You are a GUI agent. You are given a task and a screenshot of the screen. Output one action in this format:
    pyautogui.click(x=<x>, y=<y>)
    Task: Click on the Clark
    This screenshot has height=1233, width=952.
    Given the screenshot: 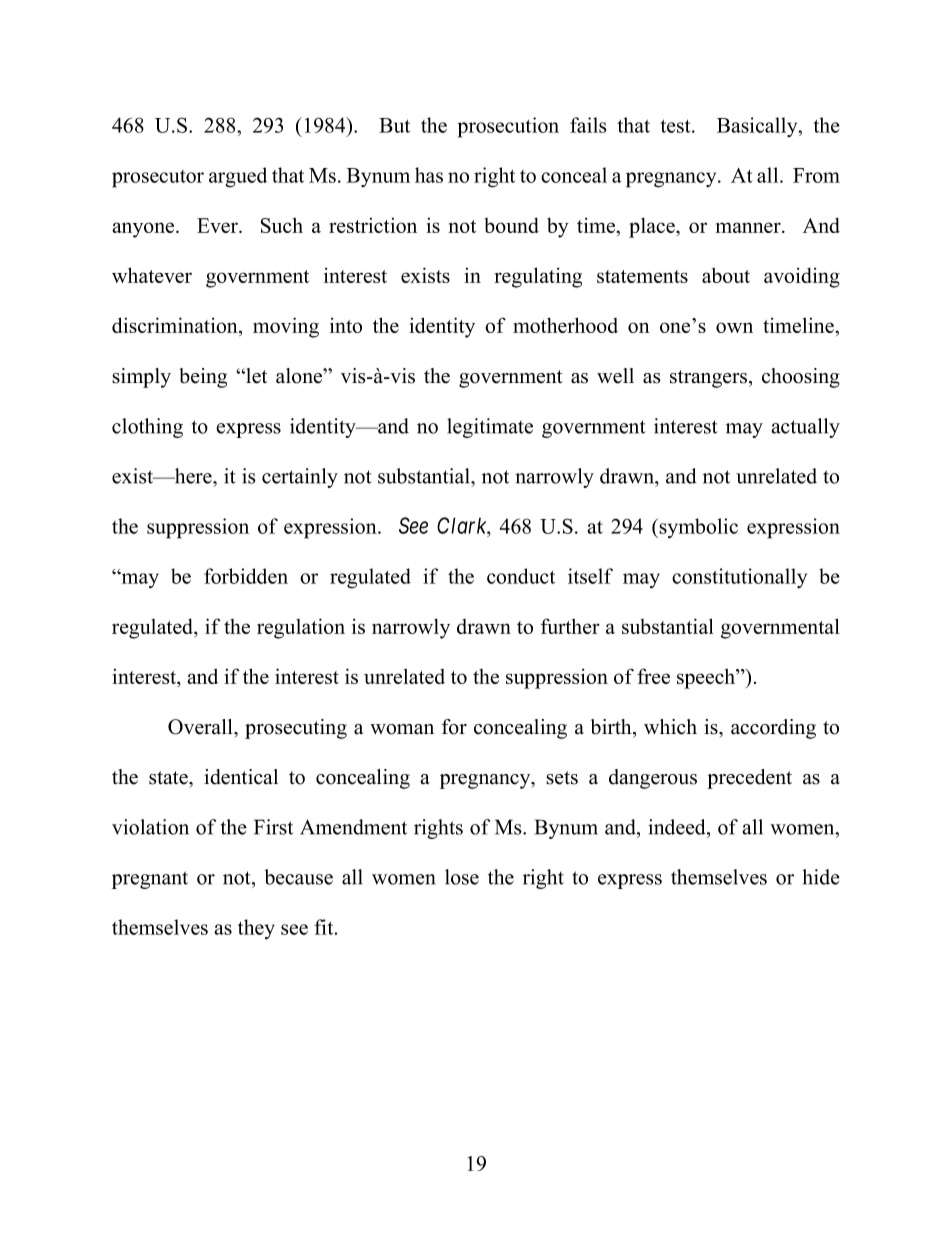 What is the action you would take?
    pyautogui.click(x=463, y=525)
